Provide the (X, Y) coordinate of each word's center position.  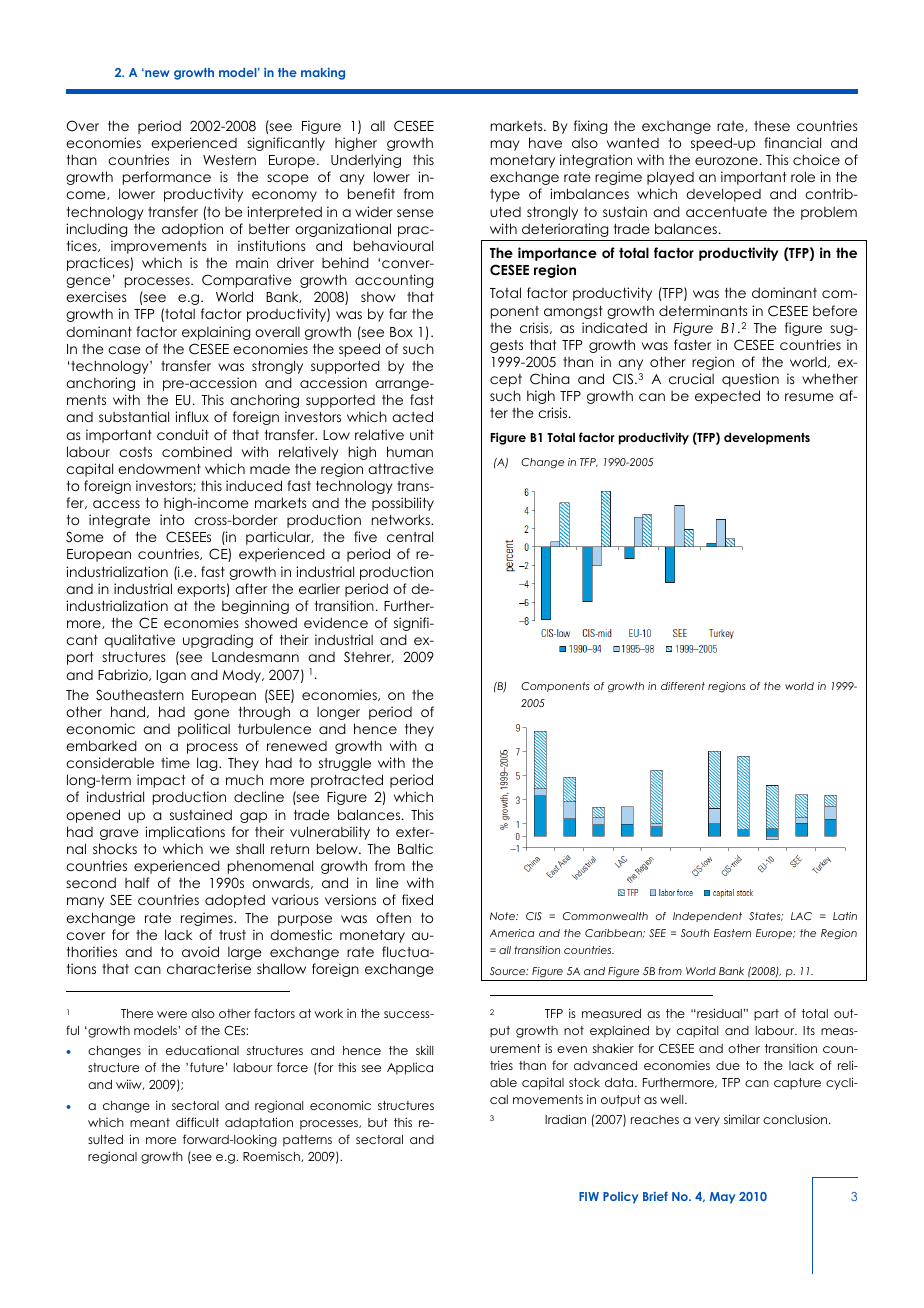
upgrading (218, 641)
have (545, 142)
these (772, 126)
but (378, 1122)
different (683, 686)
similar (742, 1119)
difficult (197, 1122)
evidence (336, 622)
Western (229, 160)
